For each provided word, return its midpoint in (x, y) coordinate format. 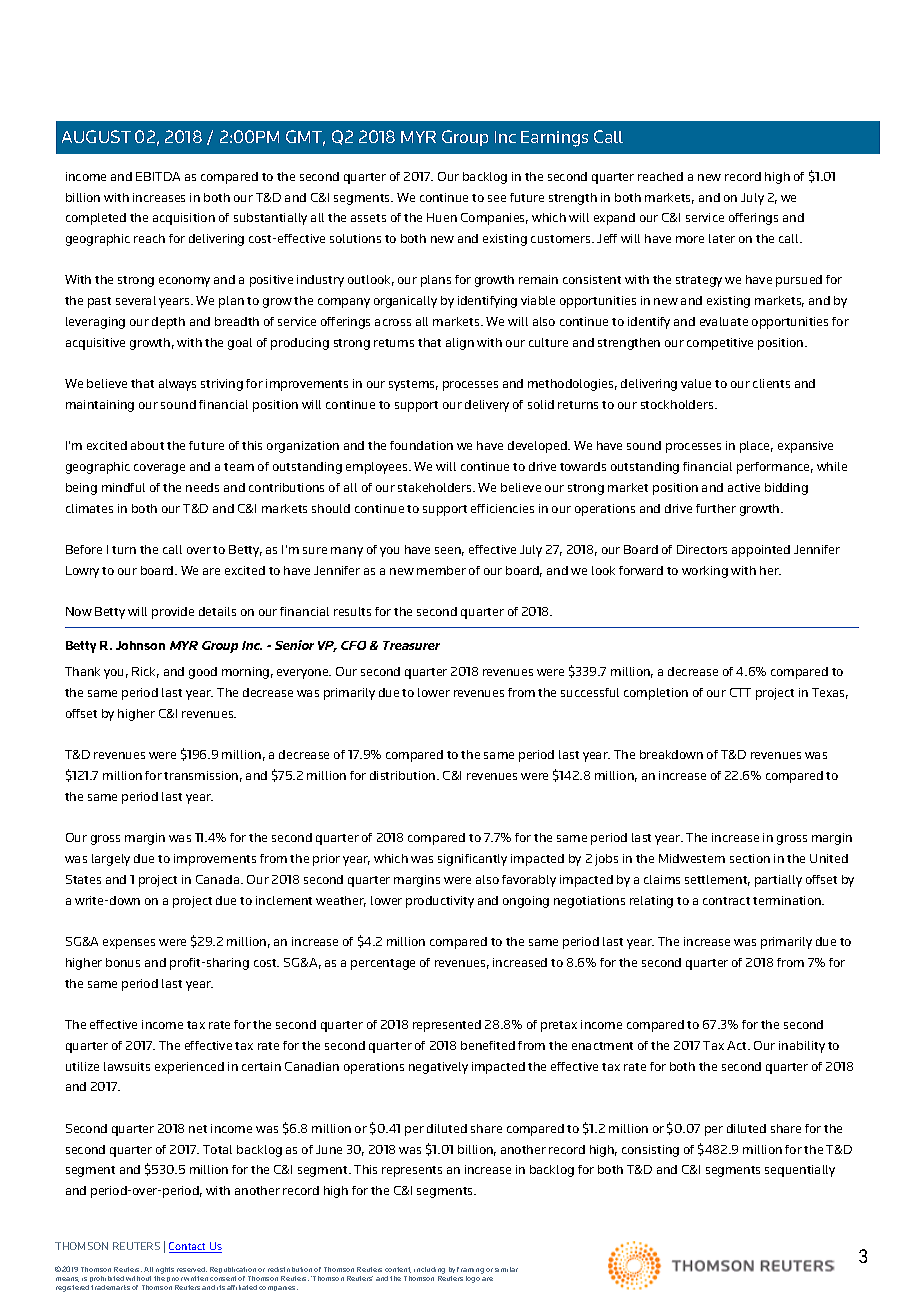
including (429, 1270)
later (722, 238)
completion (656, 694)
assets (368, 218)
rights (165, 1270)
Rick (145, 672)
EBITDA (158, 176)
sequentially (800, 1171)
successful (590, 692)
